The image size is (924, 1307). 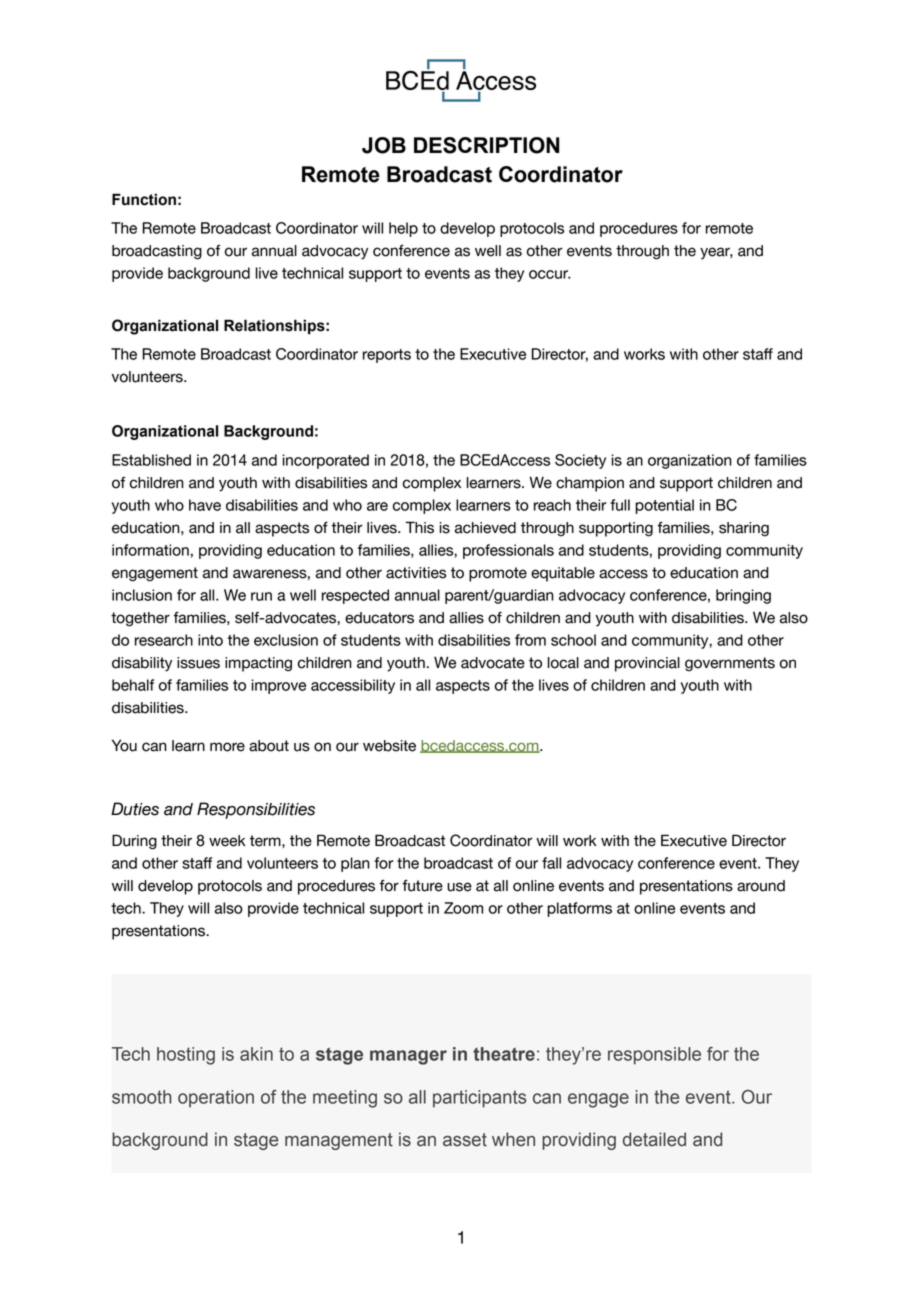 What do you see at coordinates (379, 618) in the image?
I see `educators` at bounding box center [379, 618].
